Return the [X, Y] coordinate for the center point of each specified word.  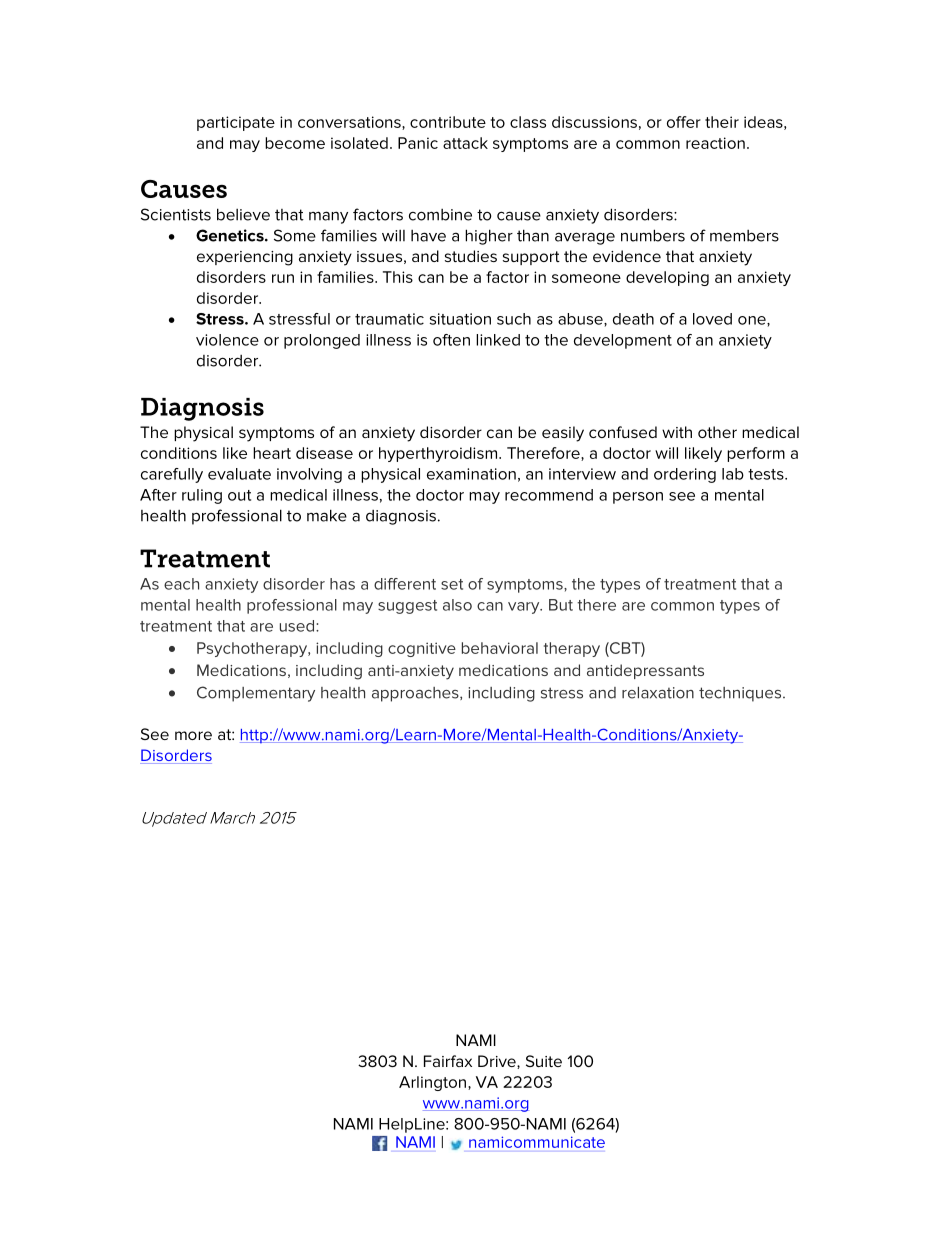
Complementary [256, 694]
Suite [544, 1061]
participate [236, 123]
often [451, 340]
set [452, 584]
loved [712, 319]
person [638, 498]
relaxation [658, 693]
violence [227, 340]
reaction [715, 143]
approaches [416, 694]
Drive [498, 1062]
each [181, 584]
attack [465, 143]
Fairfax [448, 1061]
